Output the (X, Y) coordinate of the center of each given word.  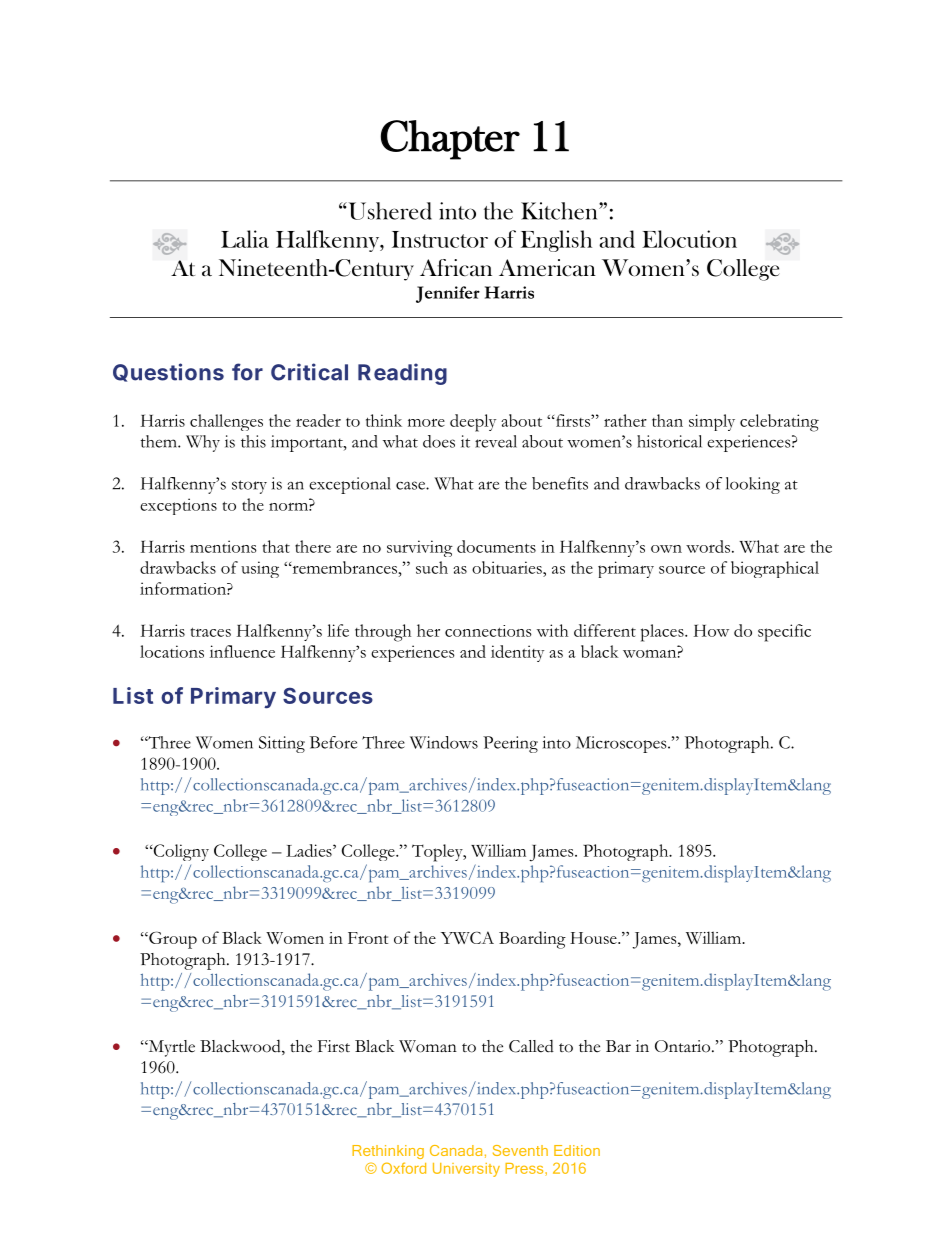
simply (712, 422)
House (594, 938)
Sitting (282, 744)
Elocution (689, 239)
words (708, 546)
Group (172, 940)
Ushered (389, 211)
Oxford (403, 1168)
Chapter (450, 140)
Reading (402, 374)
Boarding (532, 940)
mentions (223, 546)
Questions (168, 372)
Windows (444, 742)
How (711, 630)
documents (496, 546)
